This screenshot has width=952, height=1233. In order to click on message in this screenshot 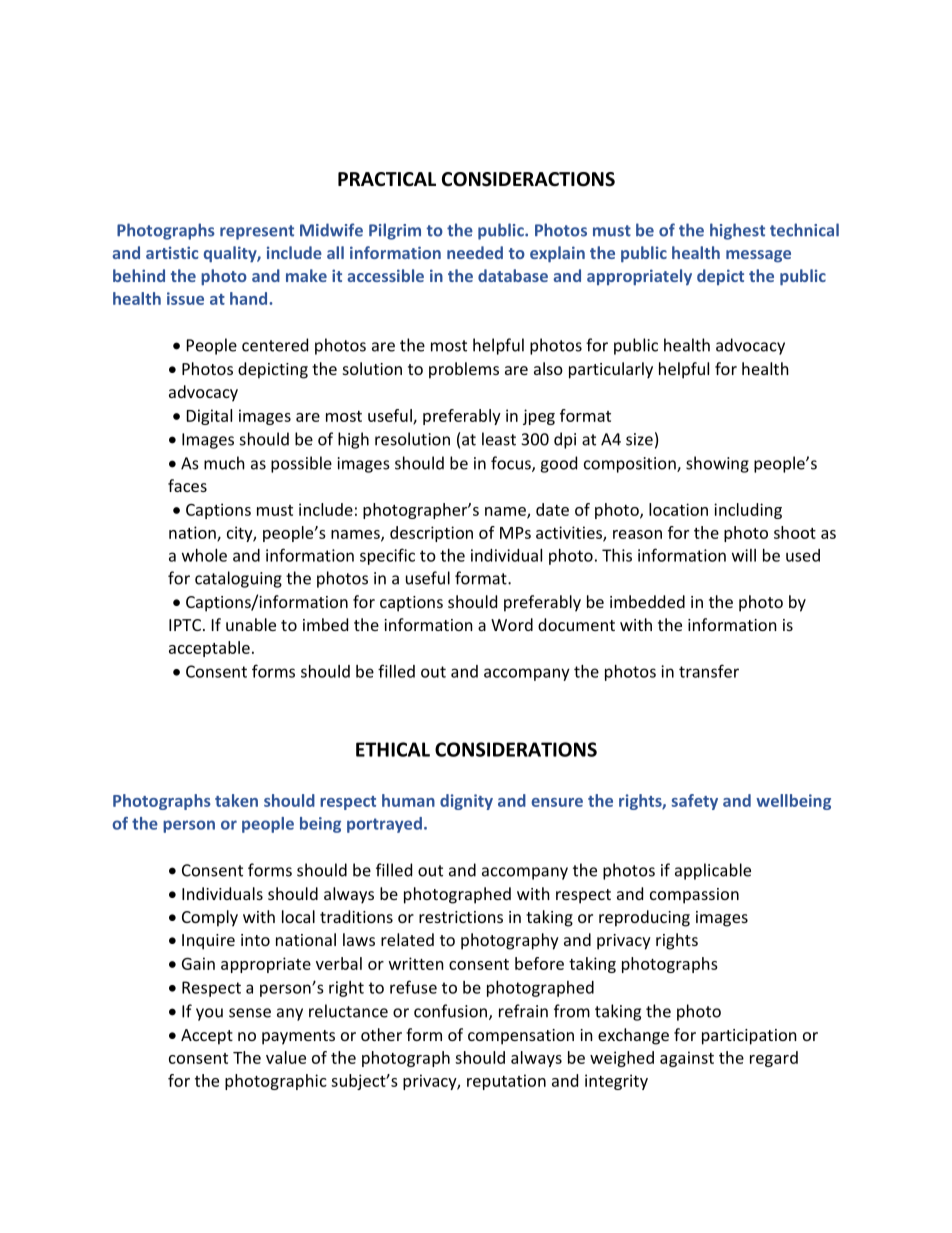, I will do `click(758, 256)`.
